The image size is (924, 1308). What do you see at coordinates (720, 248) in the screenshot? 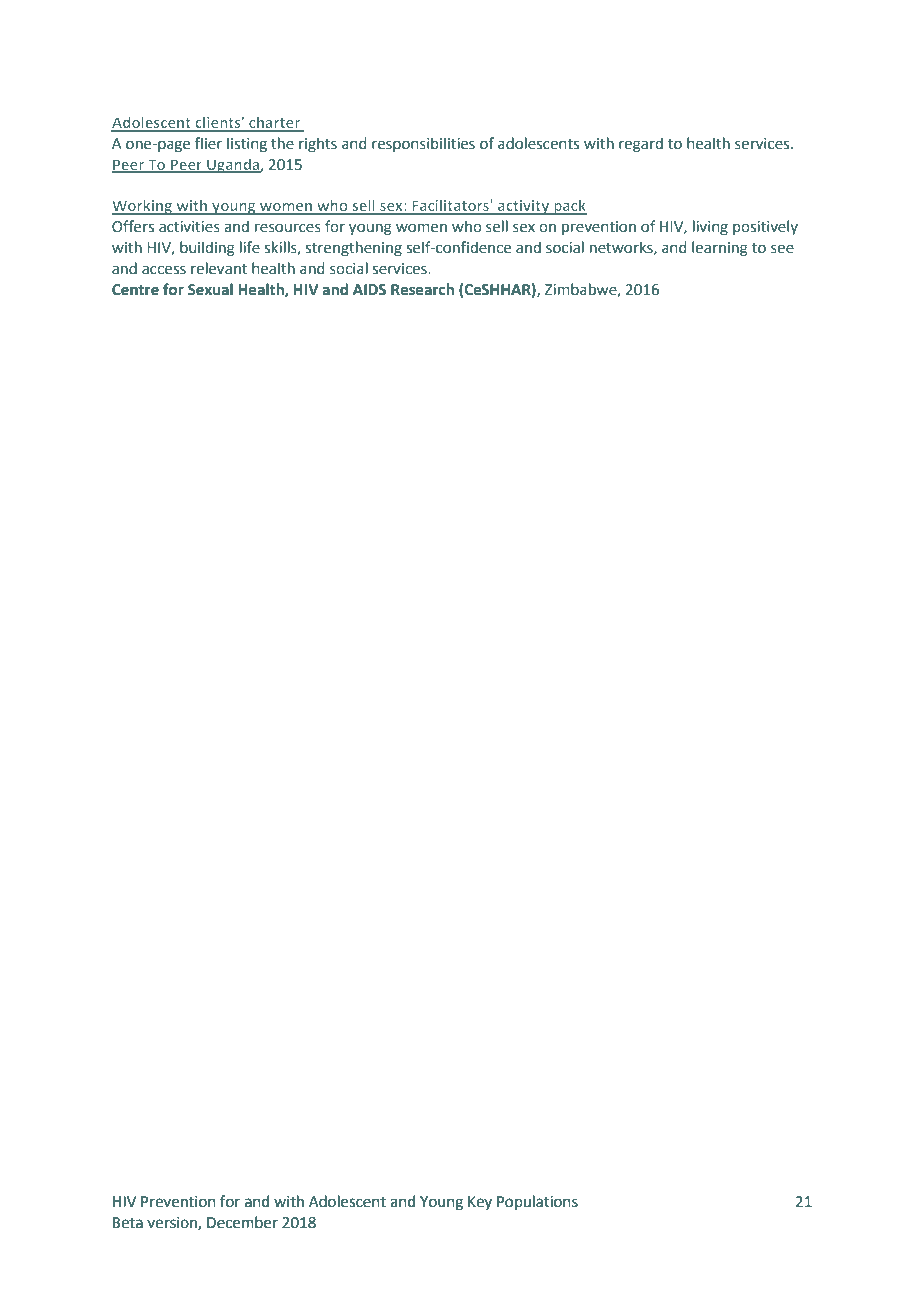
I see `learning` at bounding box center [720, 248].
